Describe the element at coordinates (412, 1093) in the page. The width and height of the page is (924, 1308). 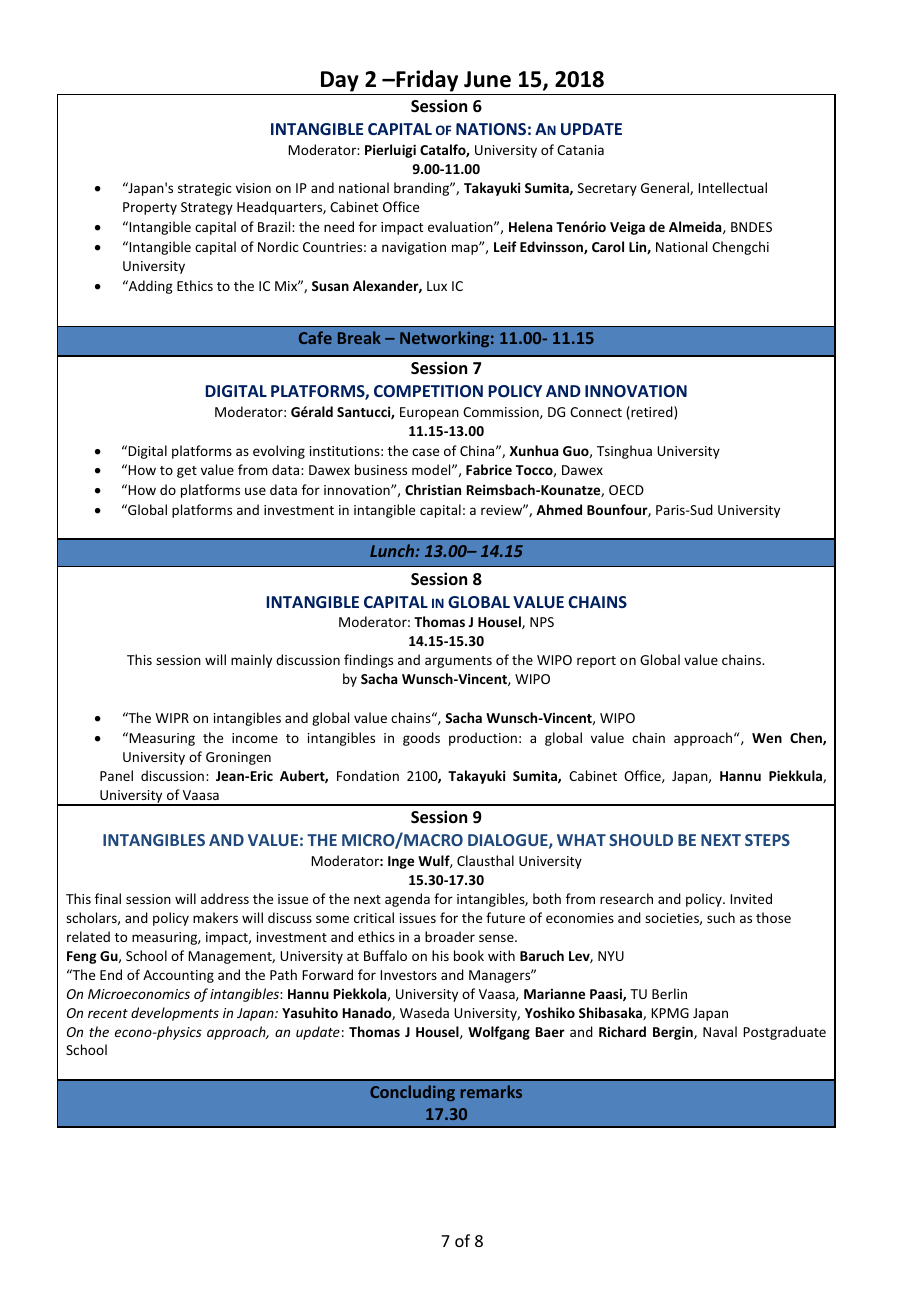
I see `Concluding` at that location.
